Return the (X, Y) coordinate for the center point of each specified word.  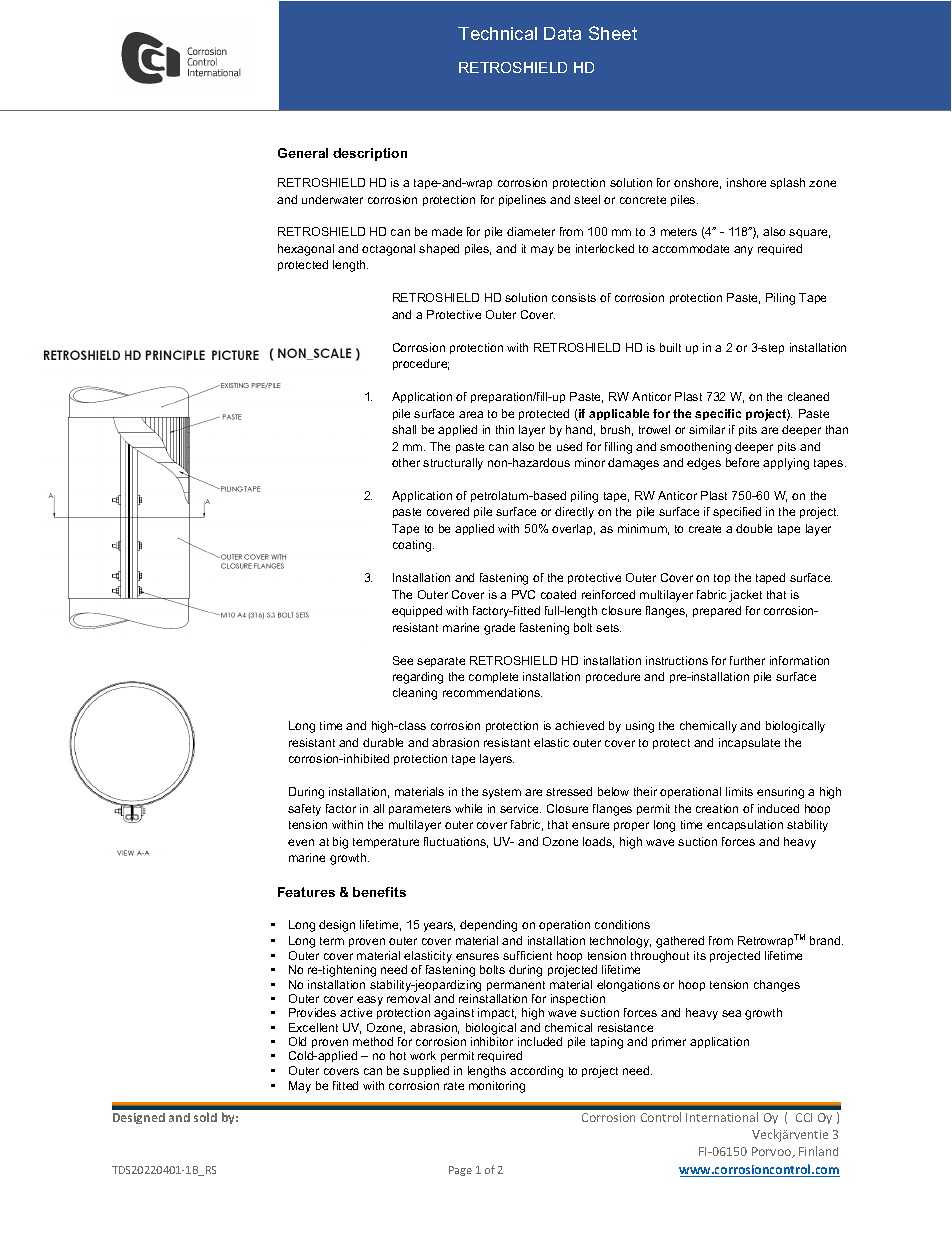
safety (304, 810)
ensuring (780, 793)
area (471, 414)
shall (404, 429)
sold (205, 1117)
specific (718, 414)
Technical (497, 33)
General (303, 153)
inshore (746, 182)
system (501, 793)
